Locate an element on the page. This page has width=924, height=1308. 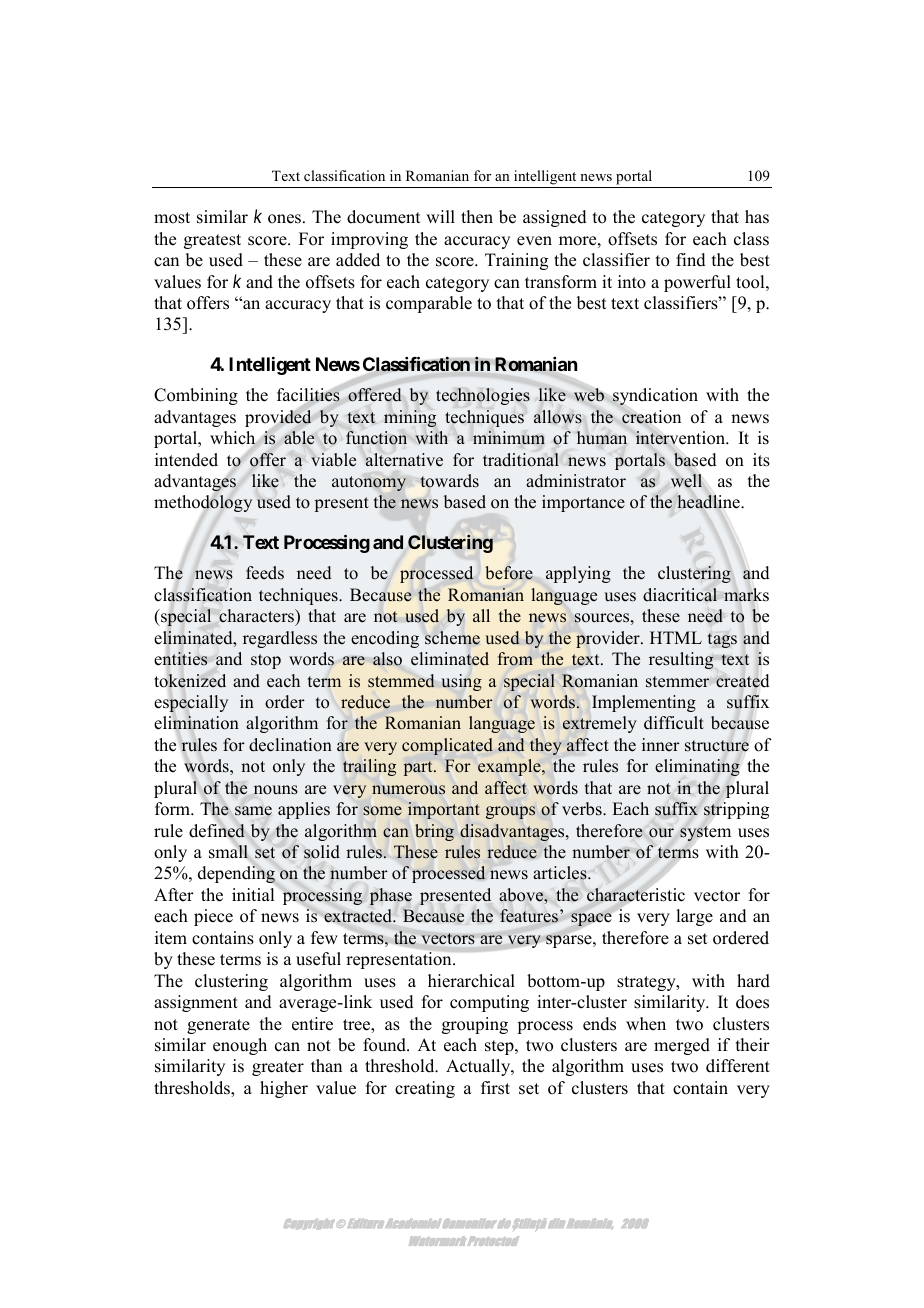
initial is located at coordinates (253, 894).
